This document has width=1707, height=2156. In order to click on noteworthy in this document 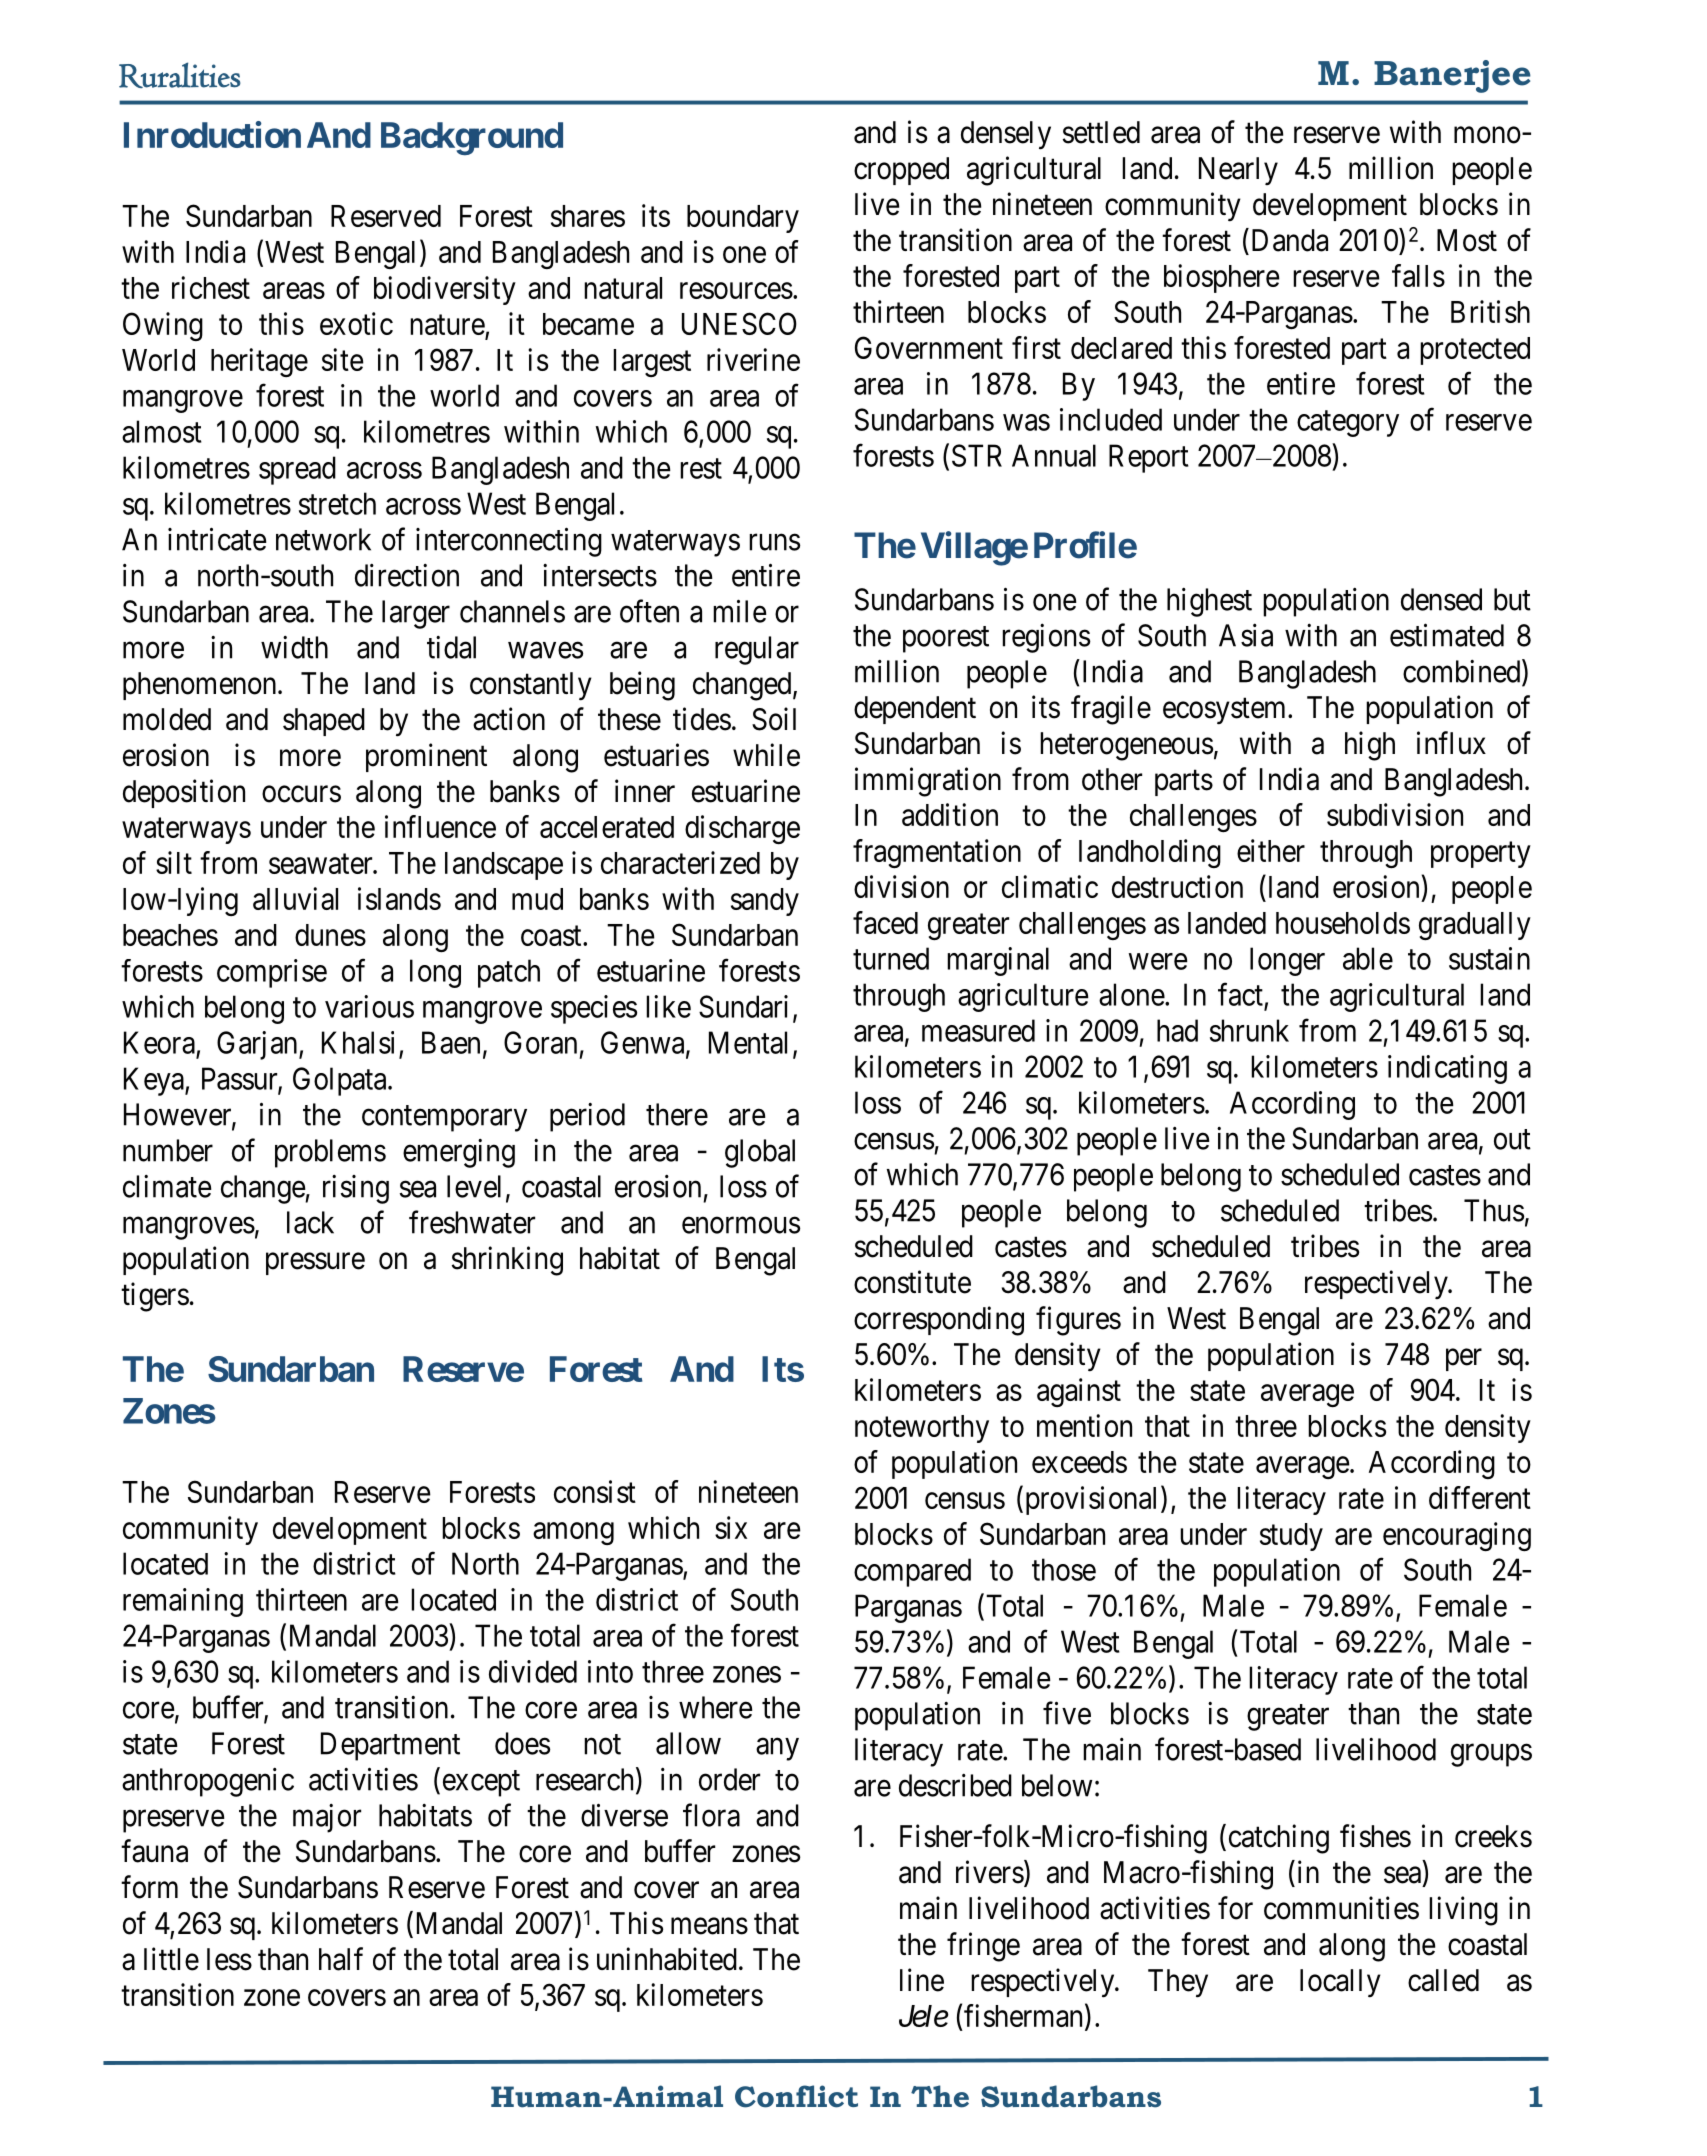, I will do `click(922, 1429)`.
